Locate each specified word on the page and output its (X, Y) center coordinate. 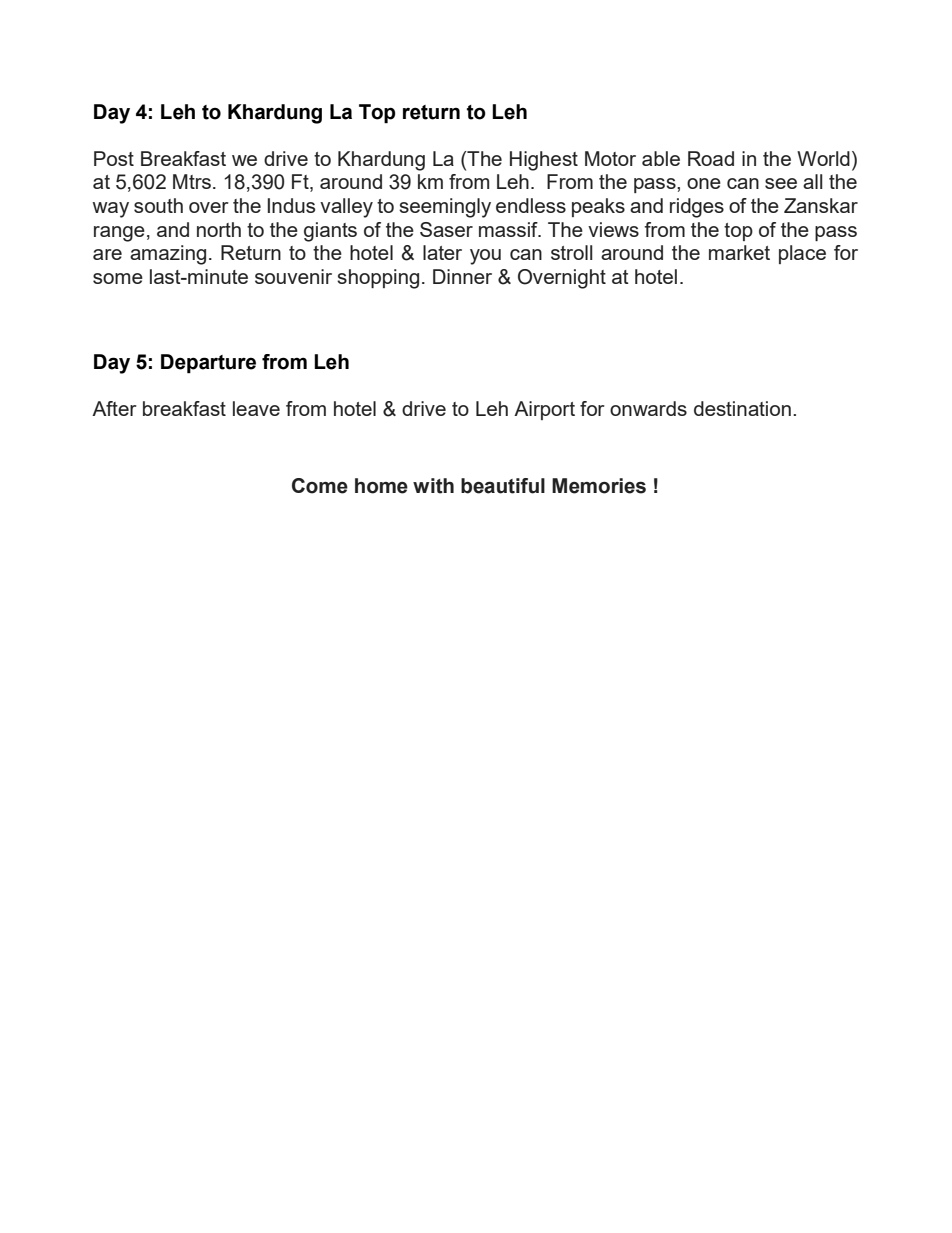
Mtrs (192, 181)
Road (711, 158)
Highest (544, 161)
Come (320, 486)
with (433, 486)
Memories (599, 486)
